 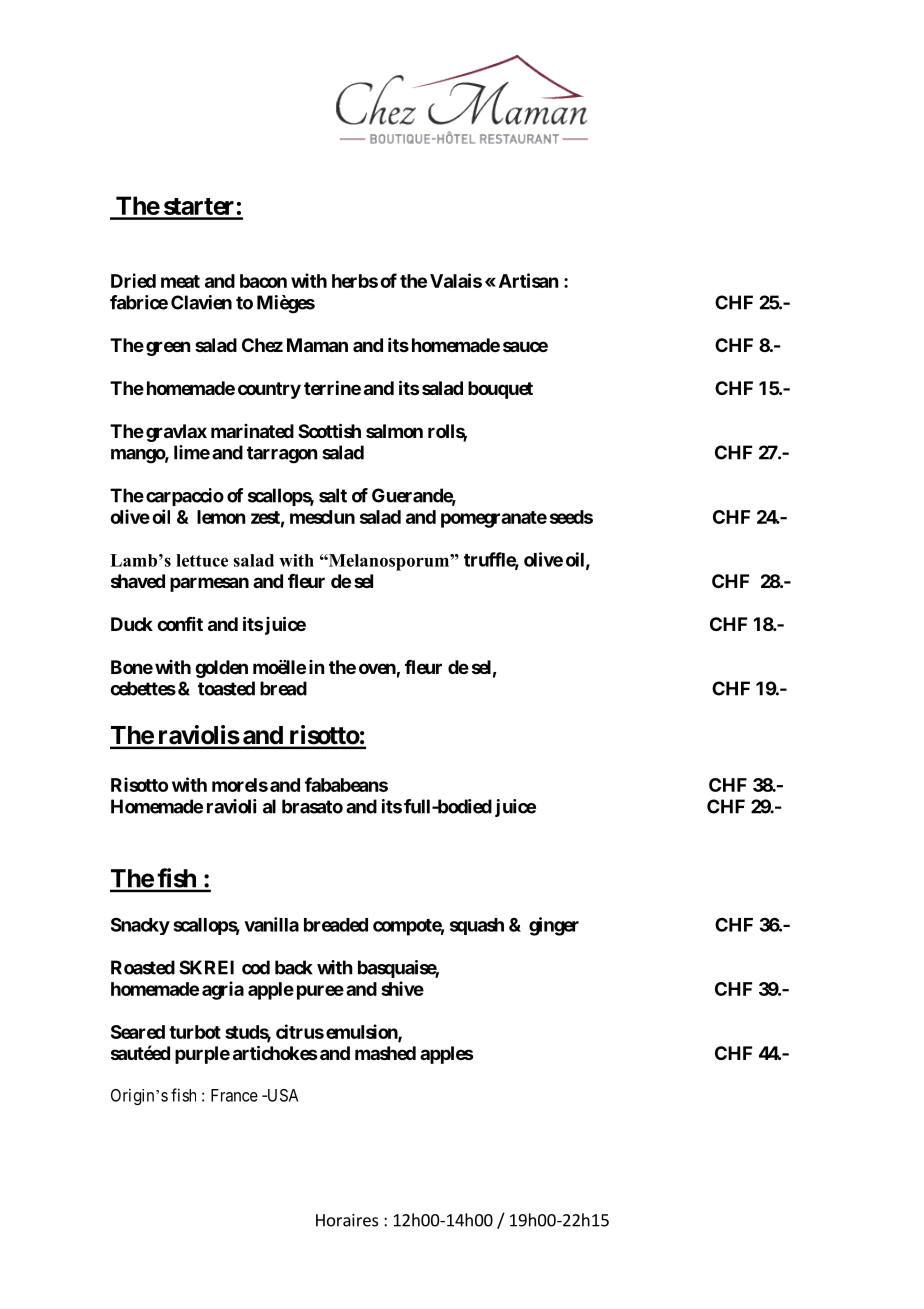 I want to click on Maman, so click(x=317, y=345).
